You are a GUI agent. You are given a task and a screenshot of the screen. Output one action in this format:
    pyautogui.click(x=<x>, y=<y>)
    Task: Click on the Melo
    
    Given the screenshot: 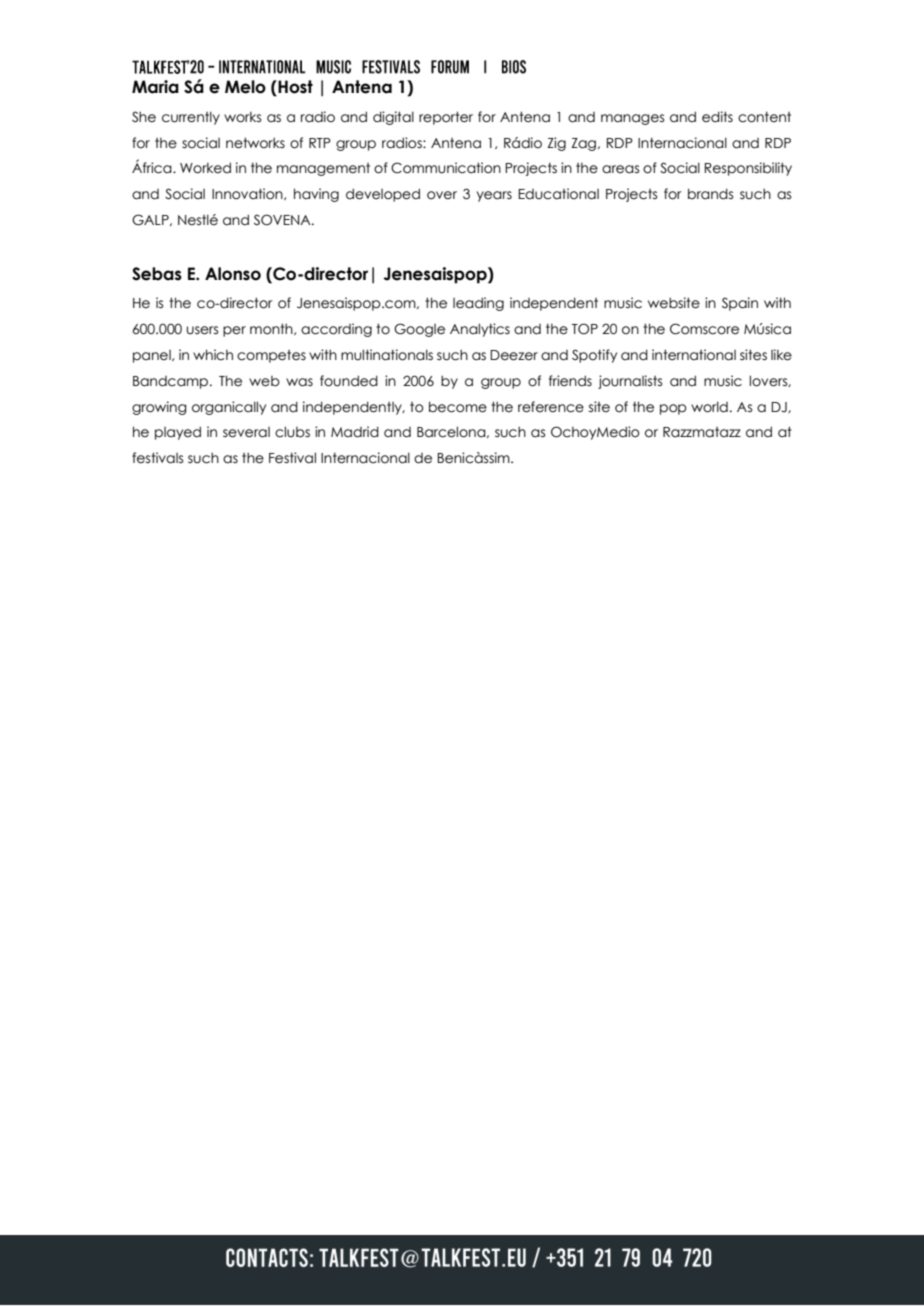 What is the action you would take?
    pyautogui.click(x=245, y=87)
